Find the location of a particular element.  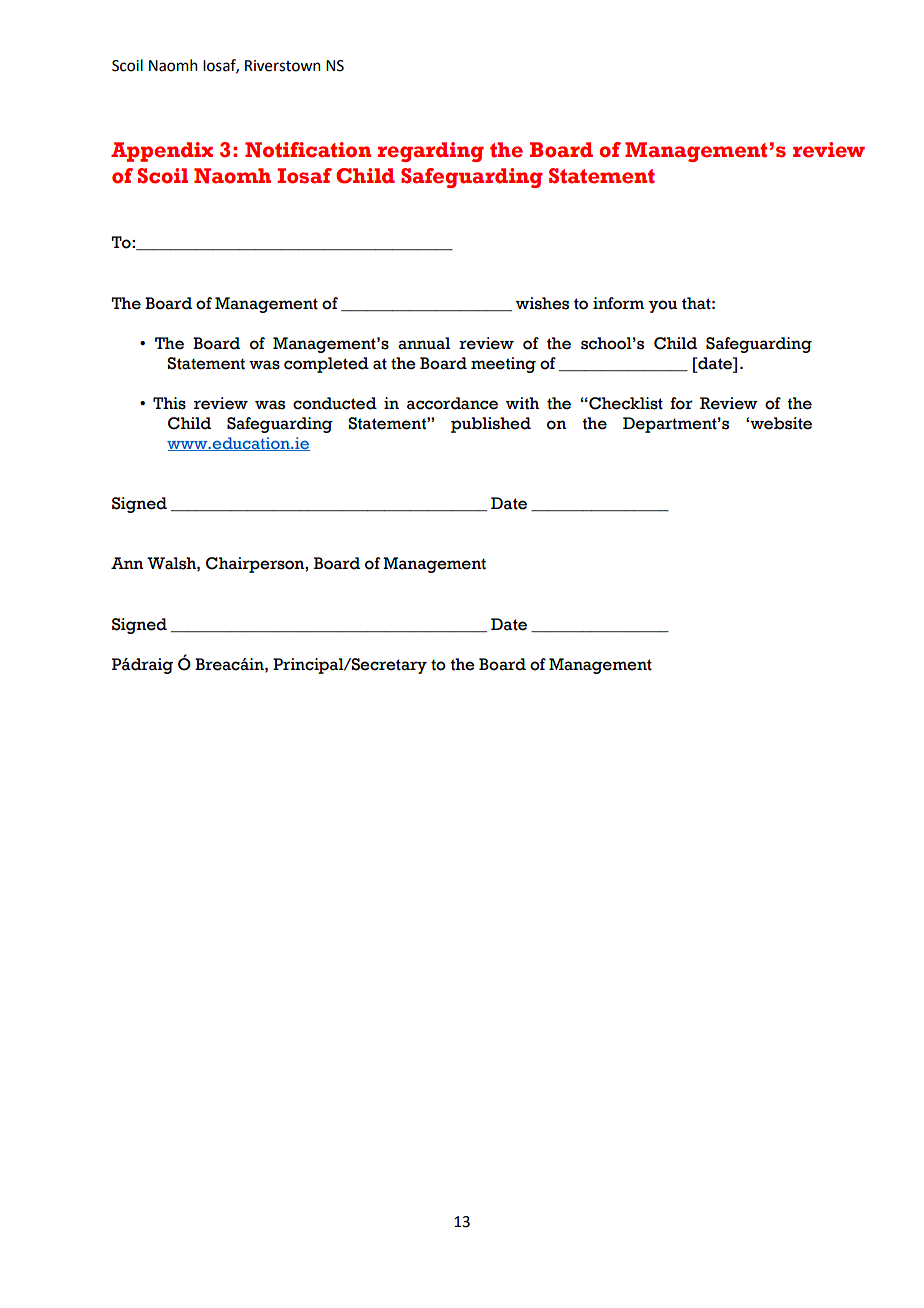

Appendix is located at coordinates (162, 152).
